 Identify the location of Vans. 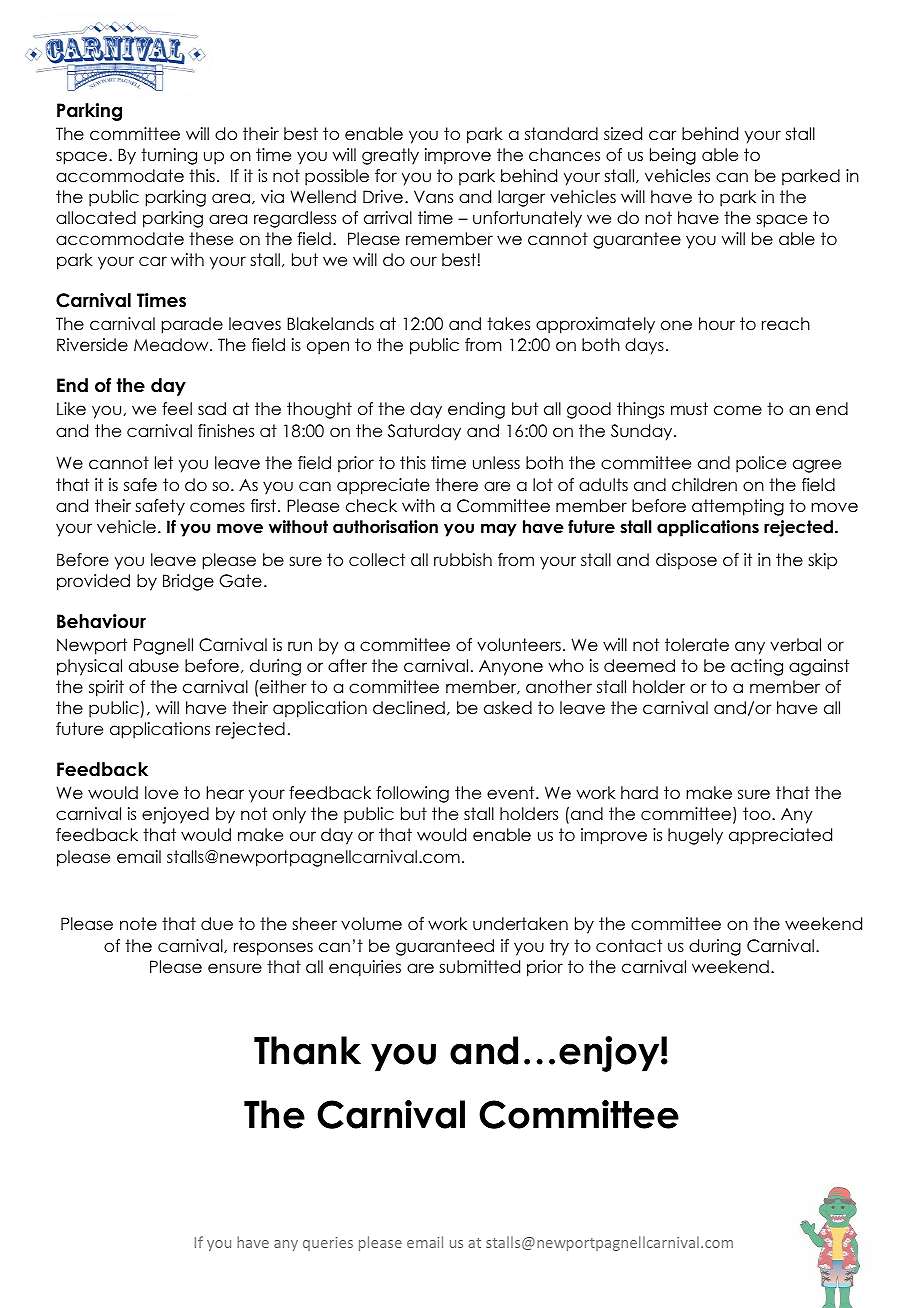
(433, 197).
